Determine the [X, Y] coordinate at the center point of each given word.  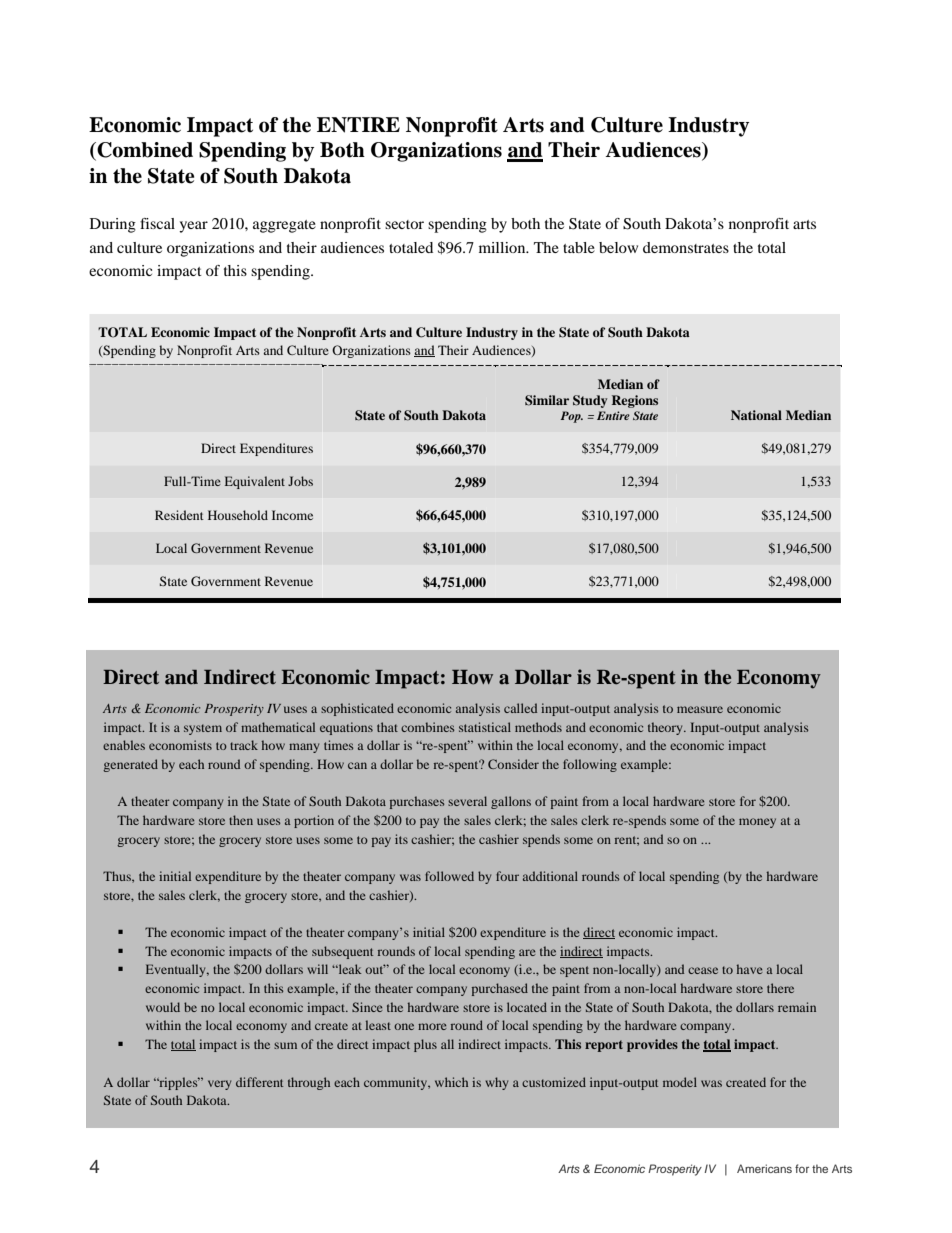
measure [700, 709]
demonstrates [686, 247]
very [219, 1085]
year [193, 227]
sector [404, 224]
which [451, 1082]
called [520, 708]
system [203, 729]
